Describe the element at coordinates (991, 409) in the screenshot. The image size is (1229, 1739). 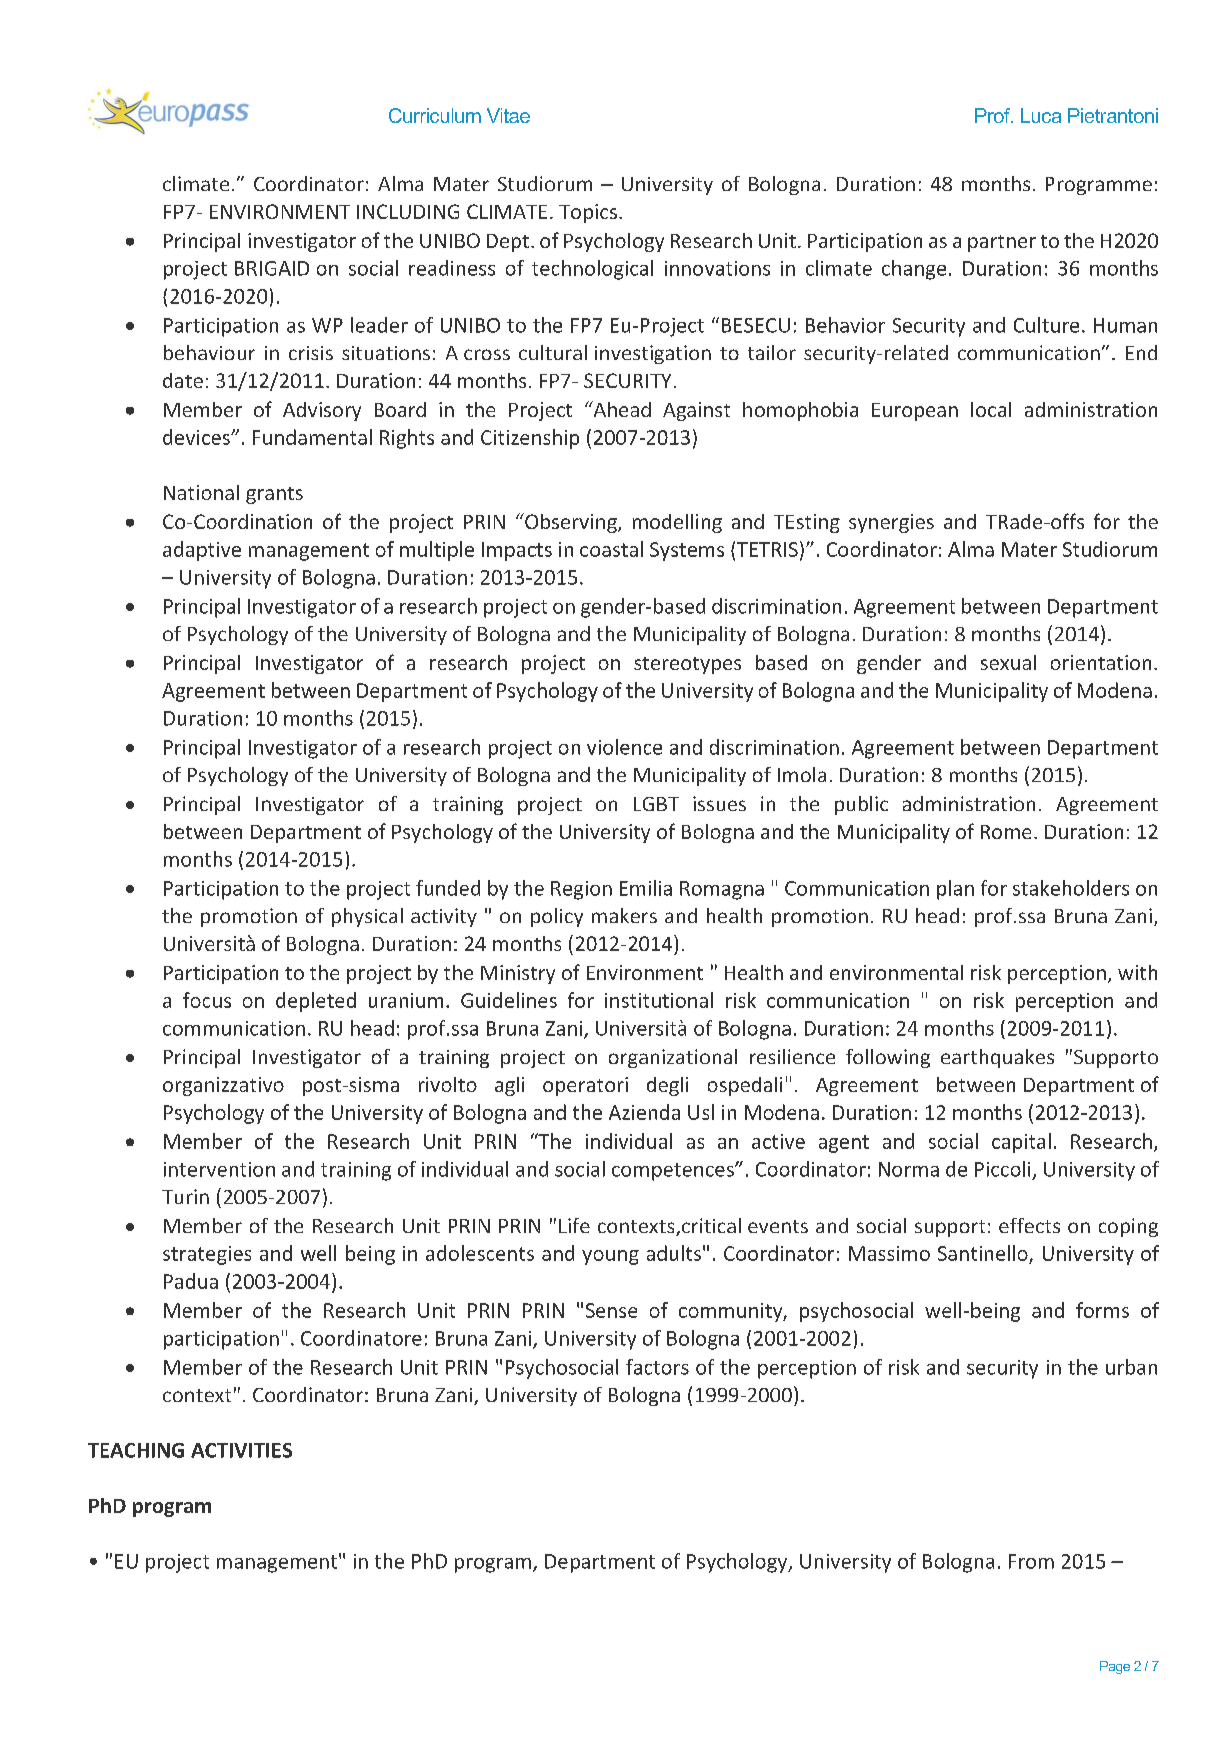
I see `local` at that location.
